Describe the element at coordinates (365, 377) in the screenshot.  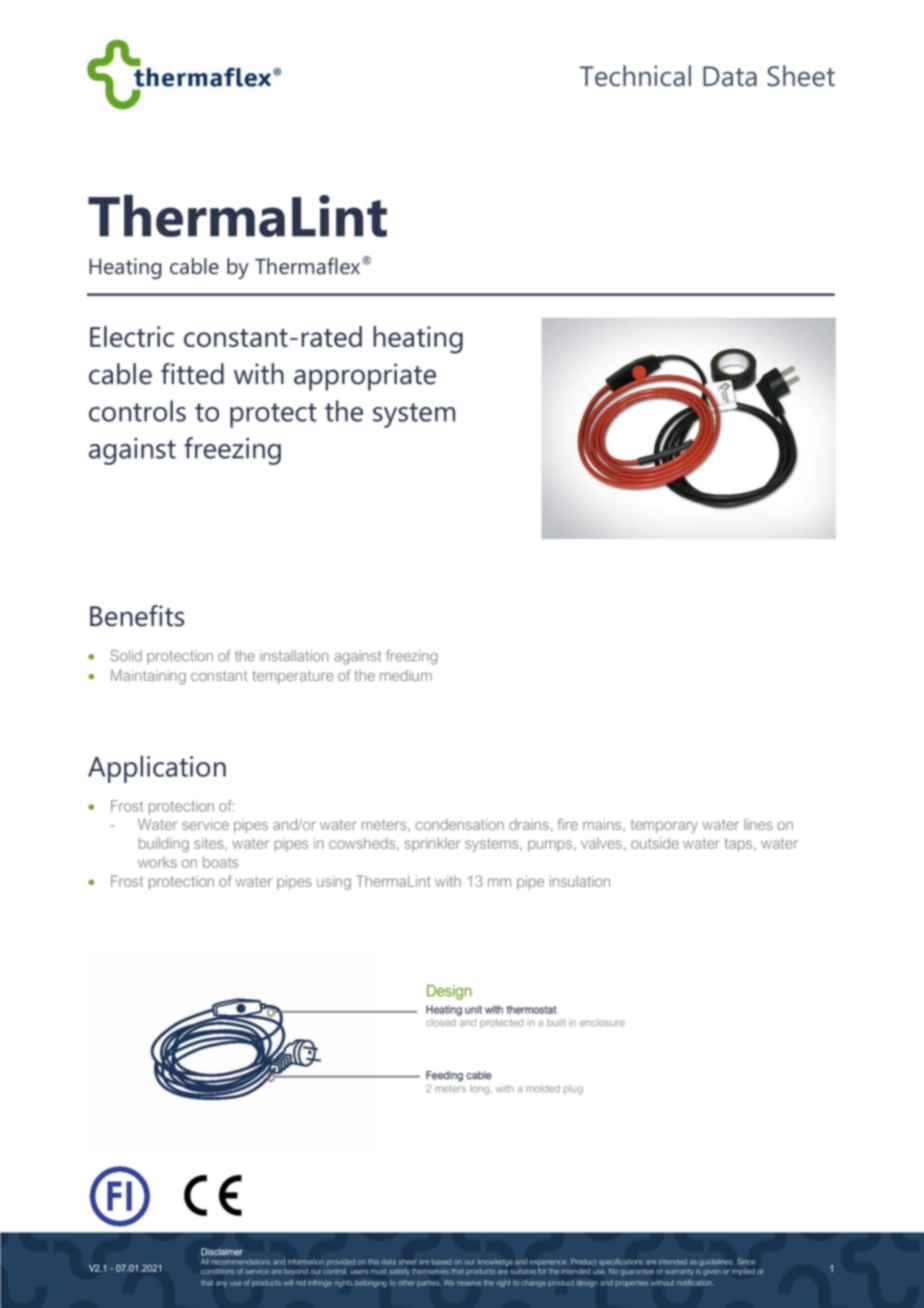
I see `appropriate` at that location.
